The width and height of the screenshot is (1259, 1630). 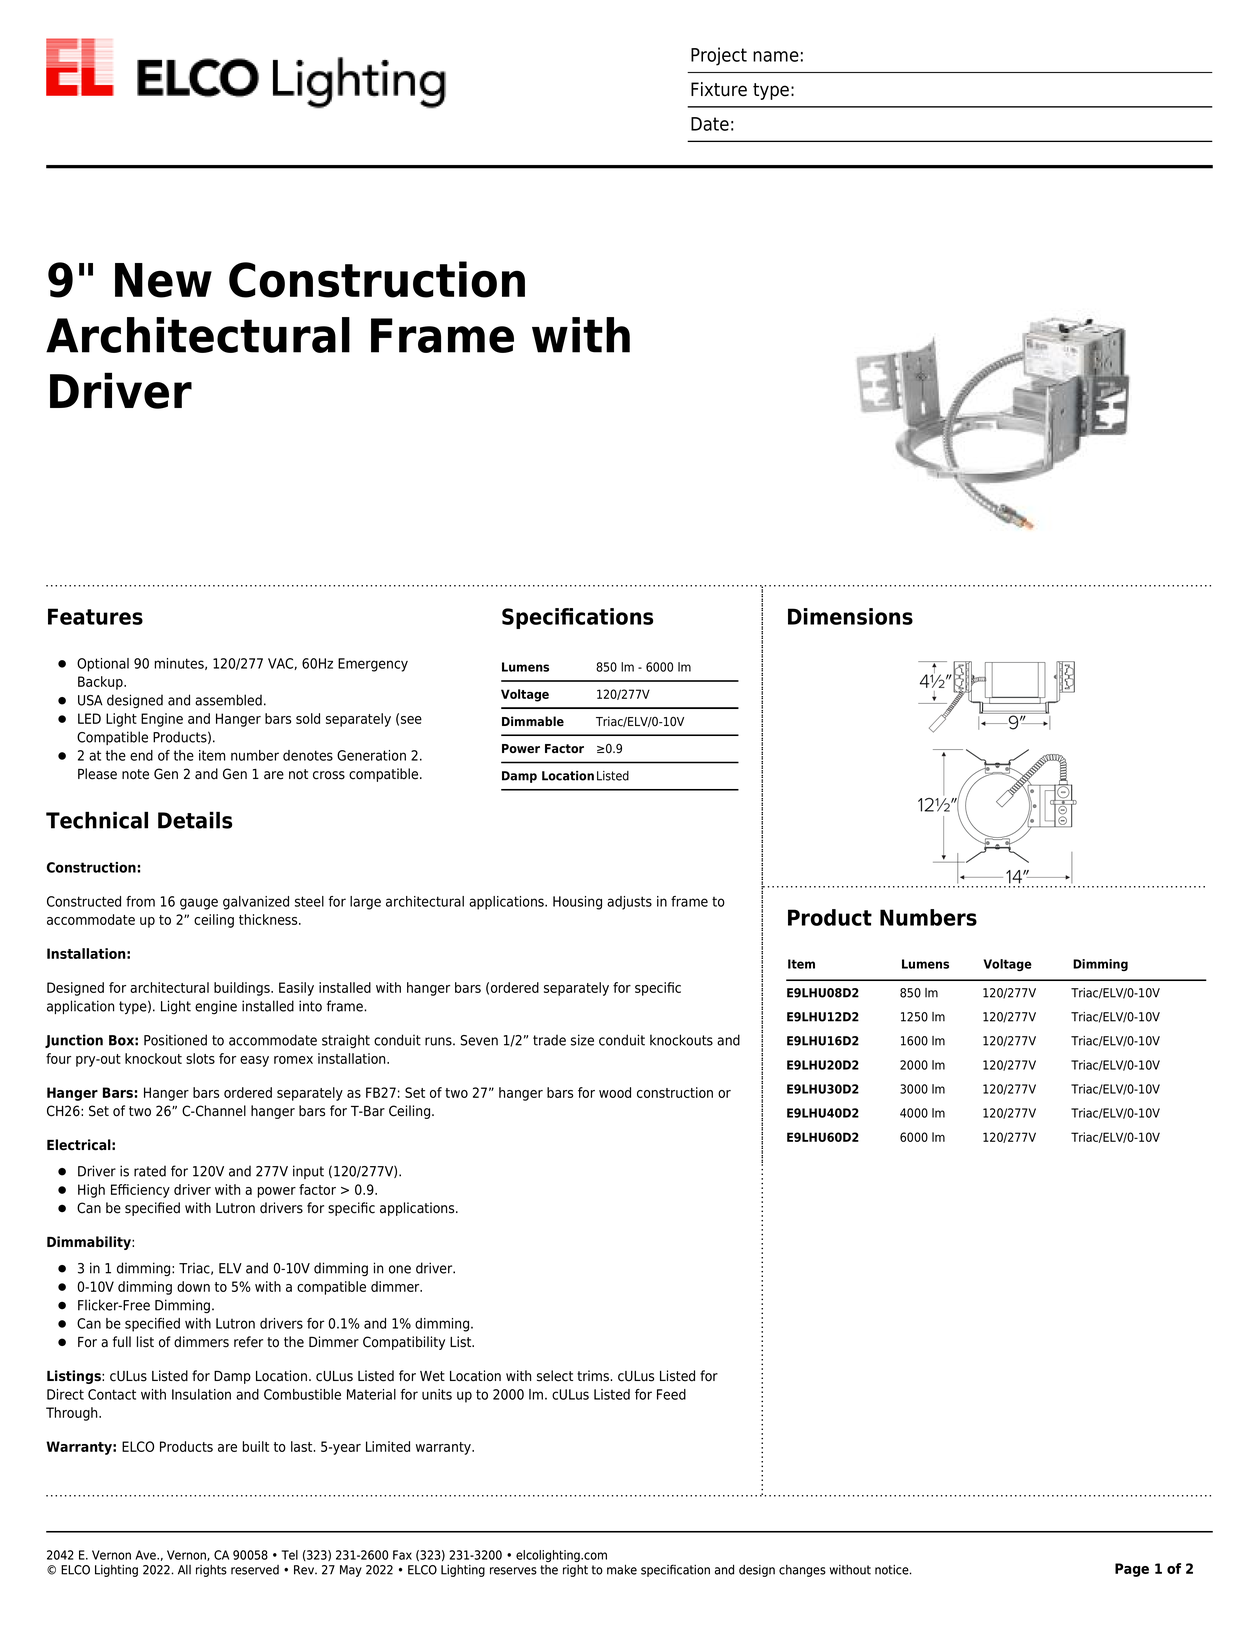 I want to click on Dimensions, so click(x=850, y=616).
